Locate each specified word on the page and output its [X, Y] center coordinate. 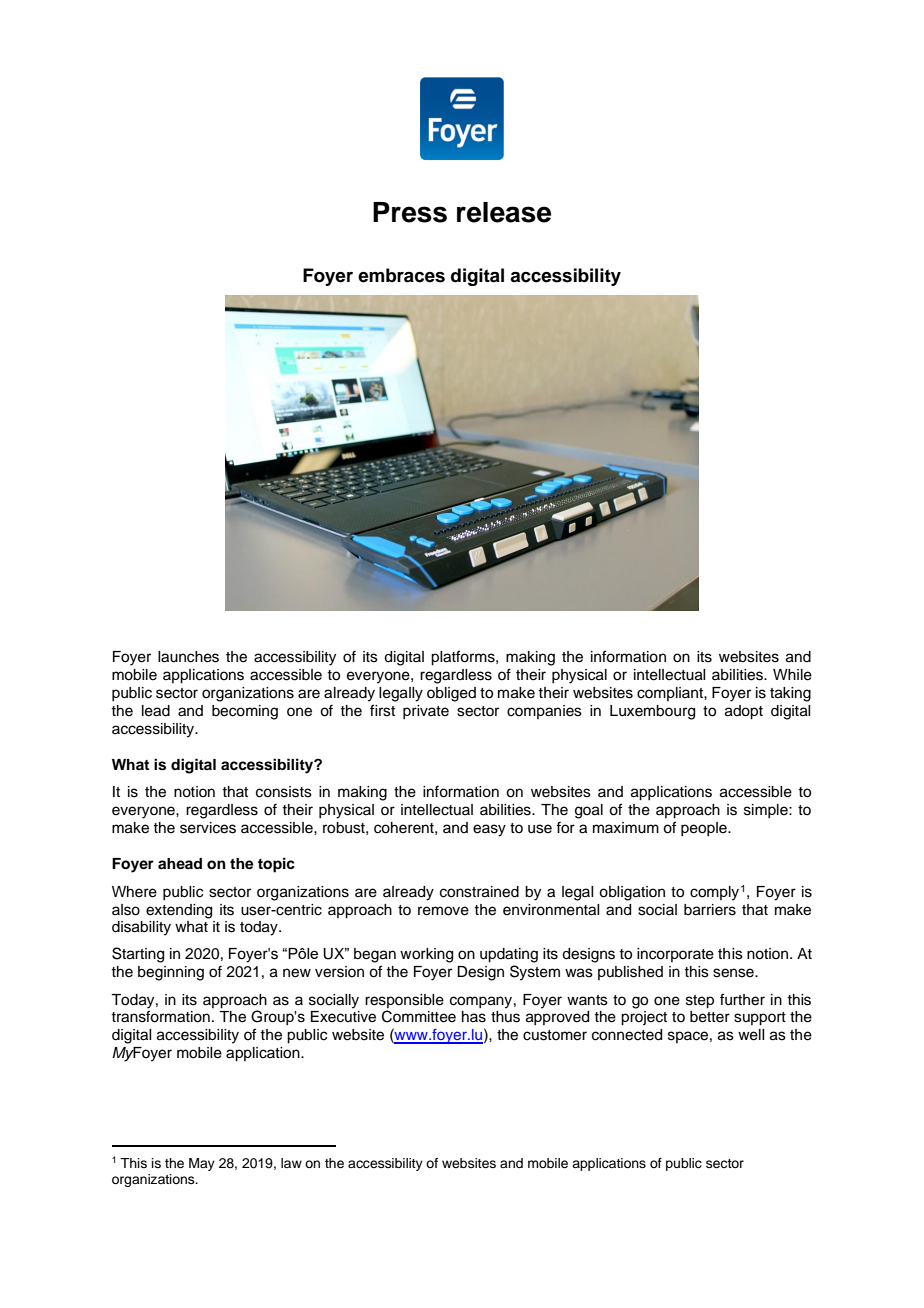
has [474, 1017]
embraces [401, 275]
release [504, 212]
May [202, 1164]
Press [410, 212]
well [751, 1035]
